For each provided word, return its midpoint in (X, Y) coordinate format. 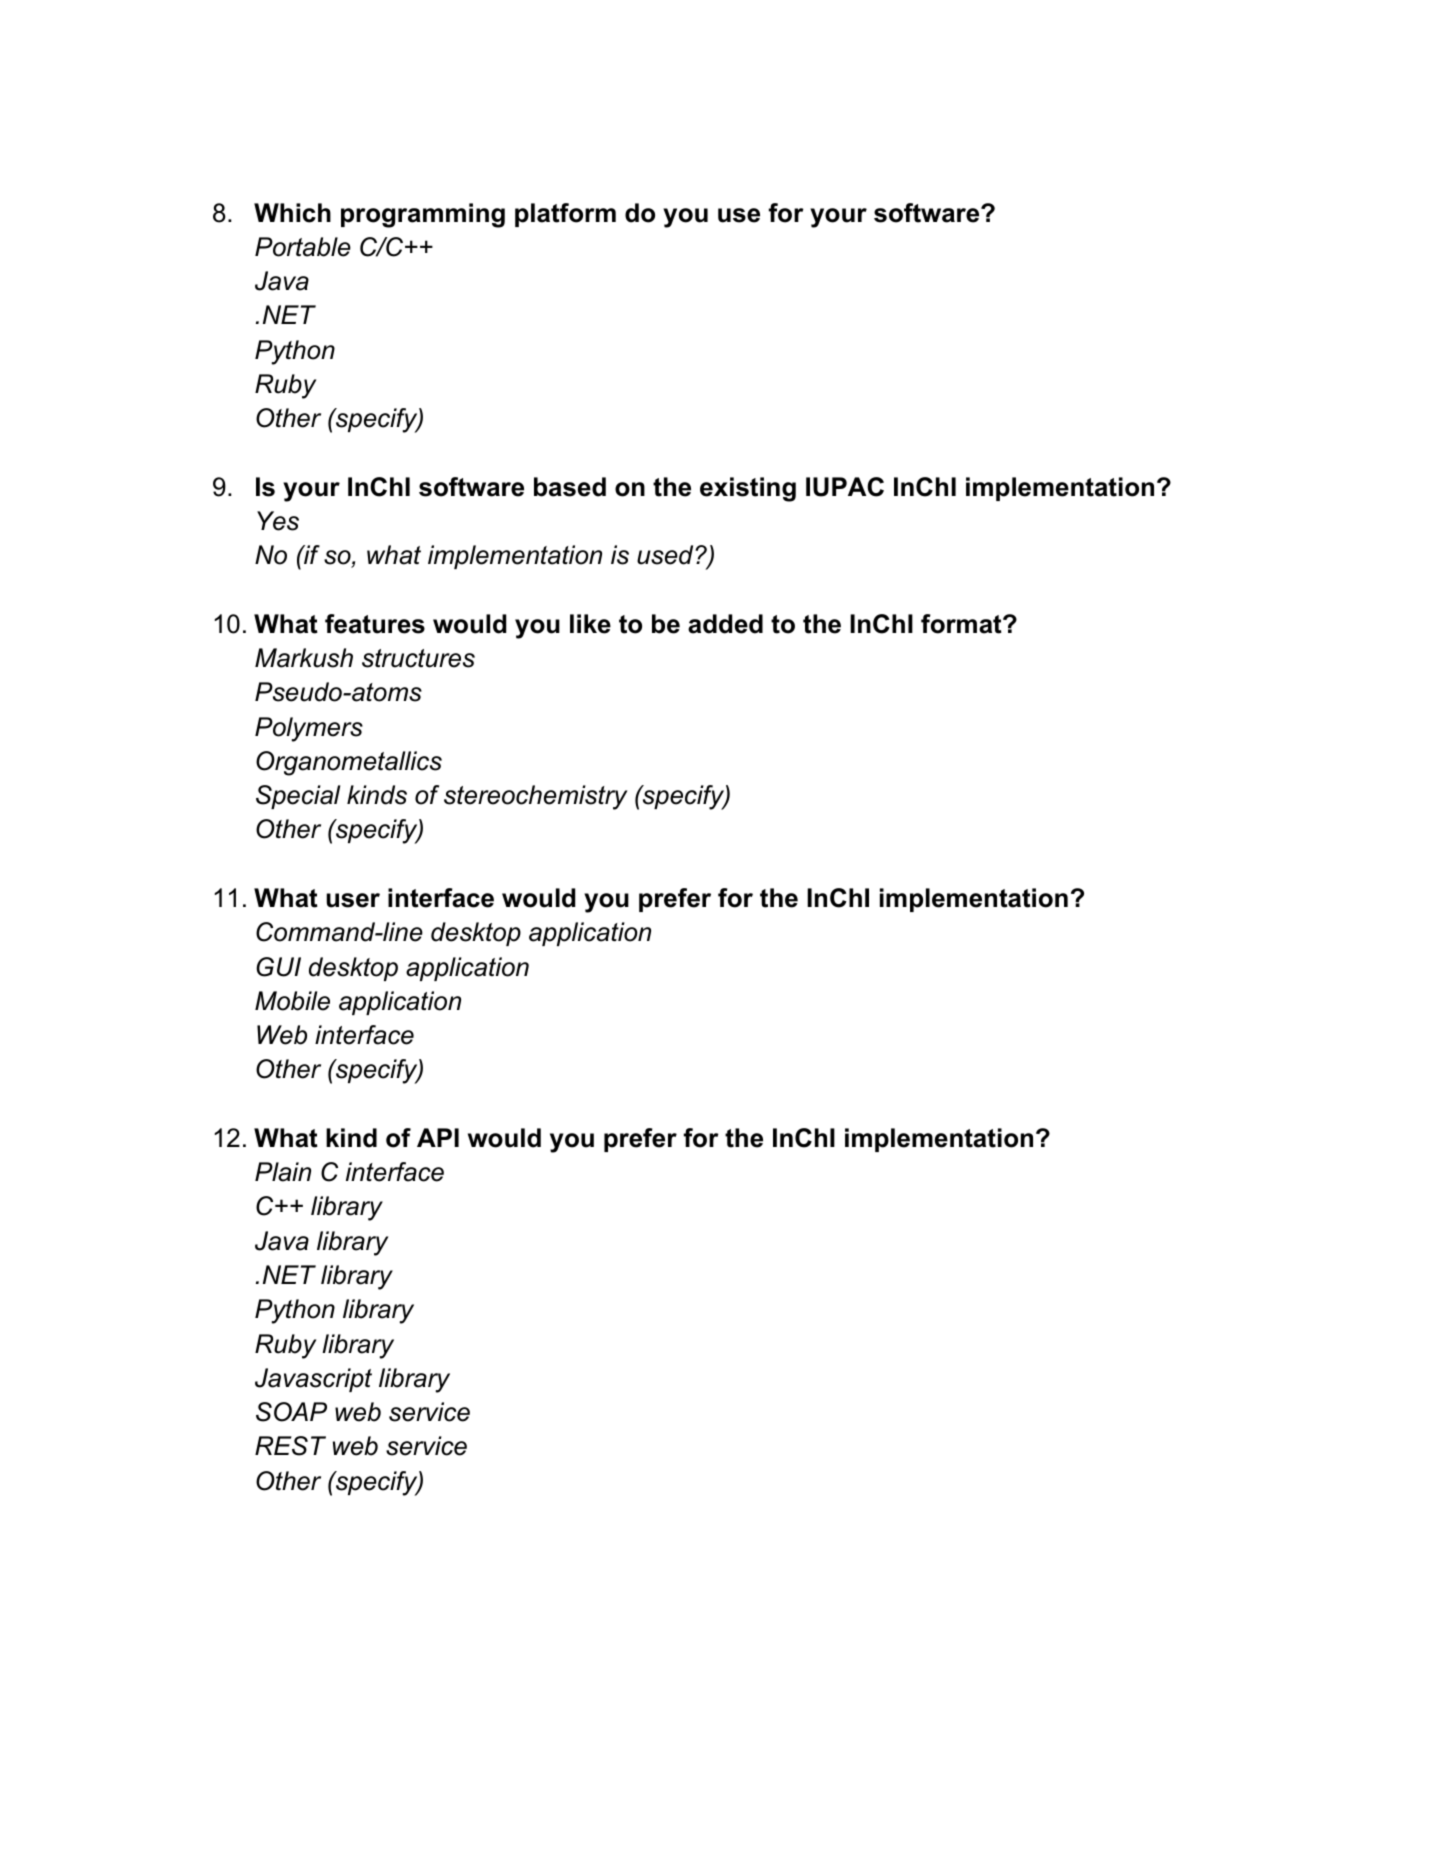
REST (290, 1446)
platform (565, 215)
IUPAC (845, 487)
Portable (303, 247)
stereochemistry (535, 797)
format (962, 624)
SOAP (291, 1412)
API (438, 1137)
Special (298, 797)
